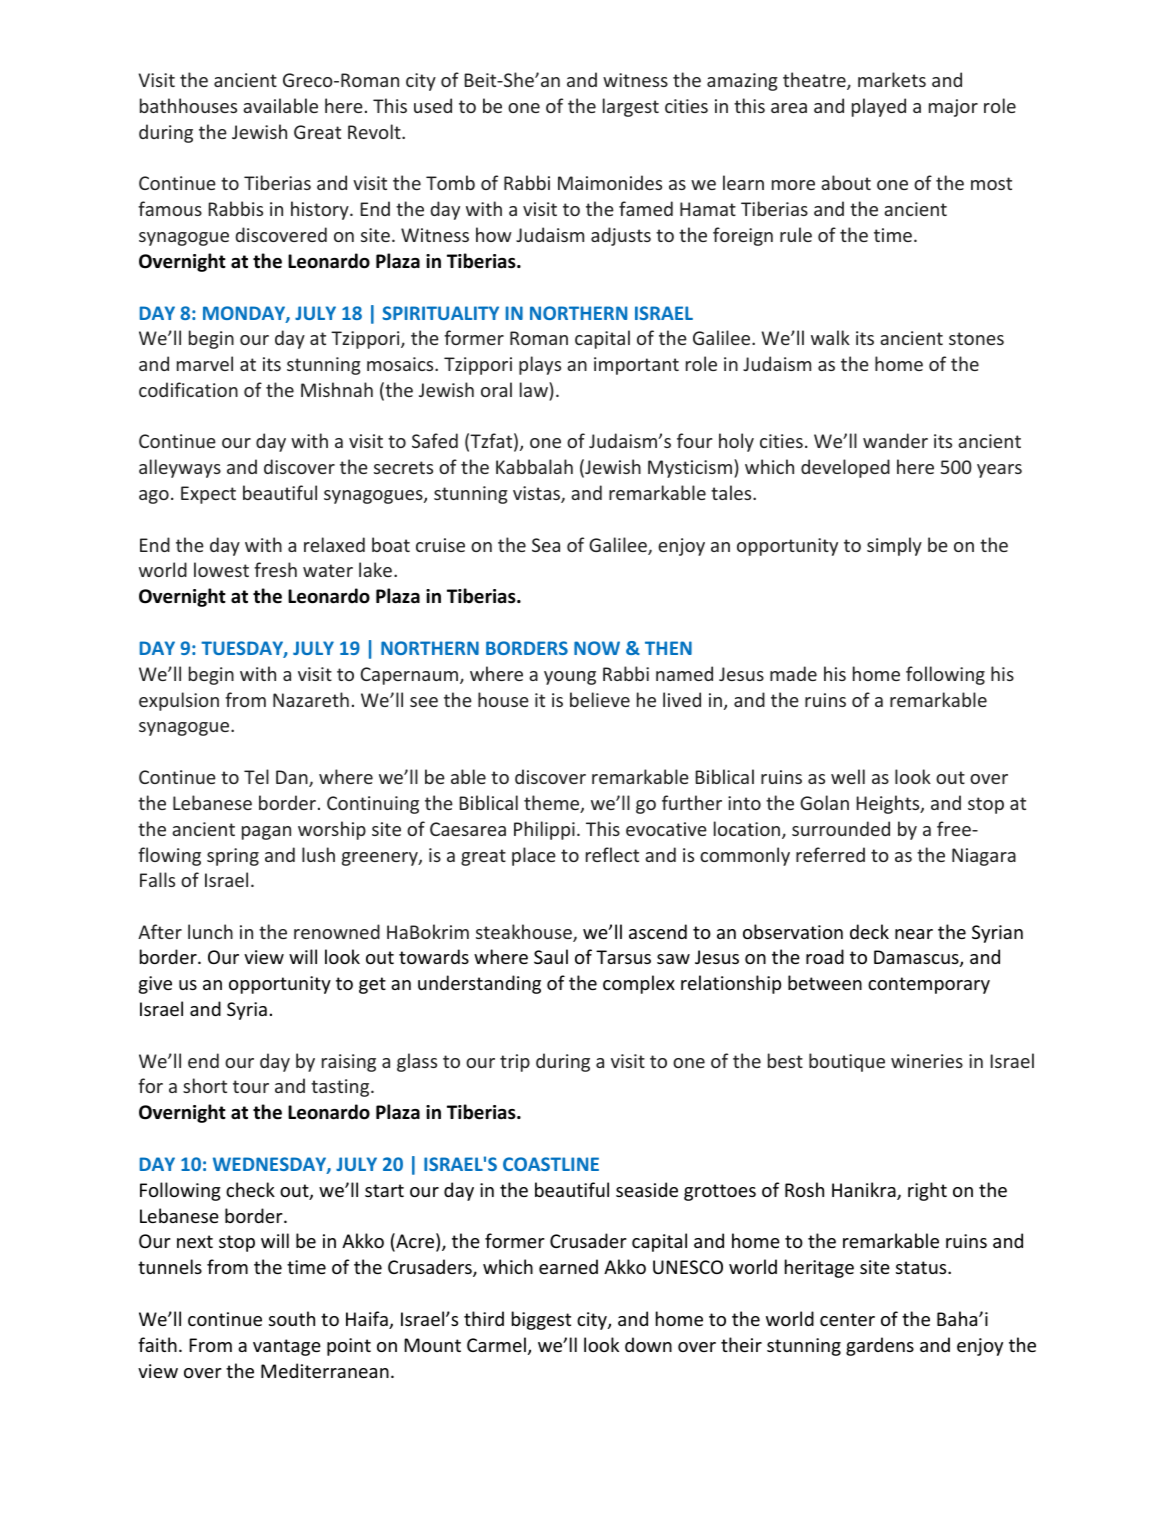  I want to click on Revolt, so click(375, 131).
